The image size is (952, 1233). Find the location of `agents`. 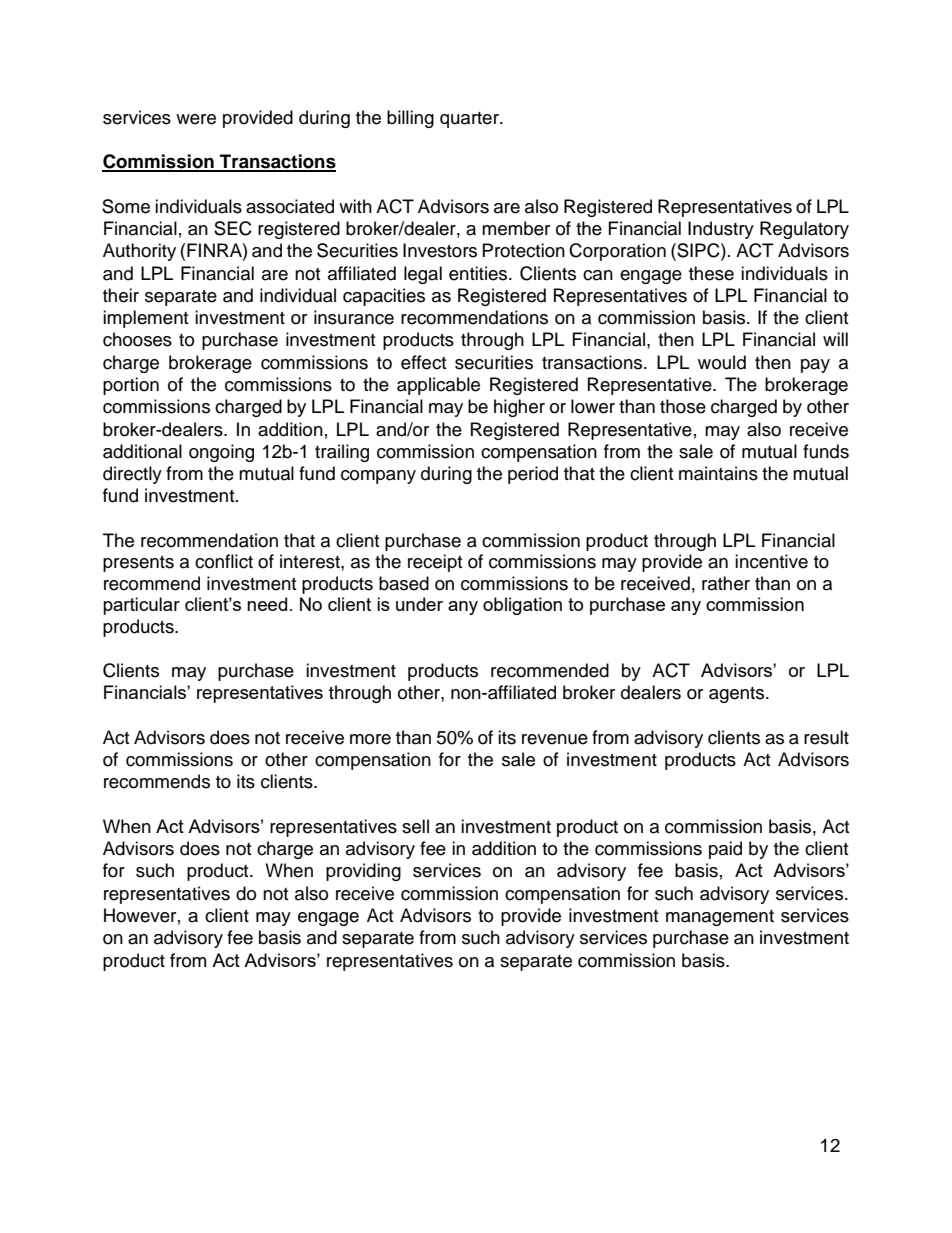

agents is located at coordinates (738, 695).
